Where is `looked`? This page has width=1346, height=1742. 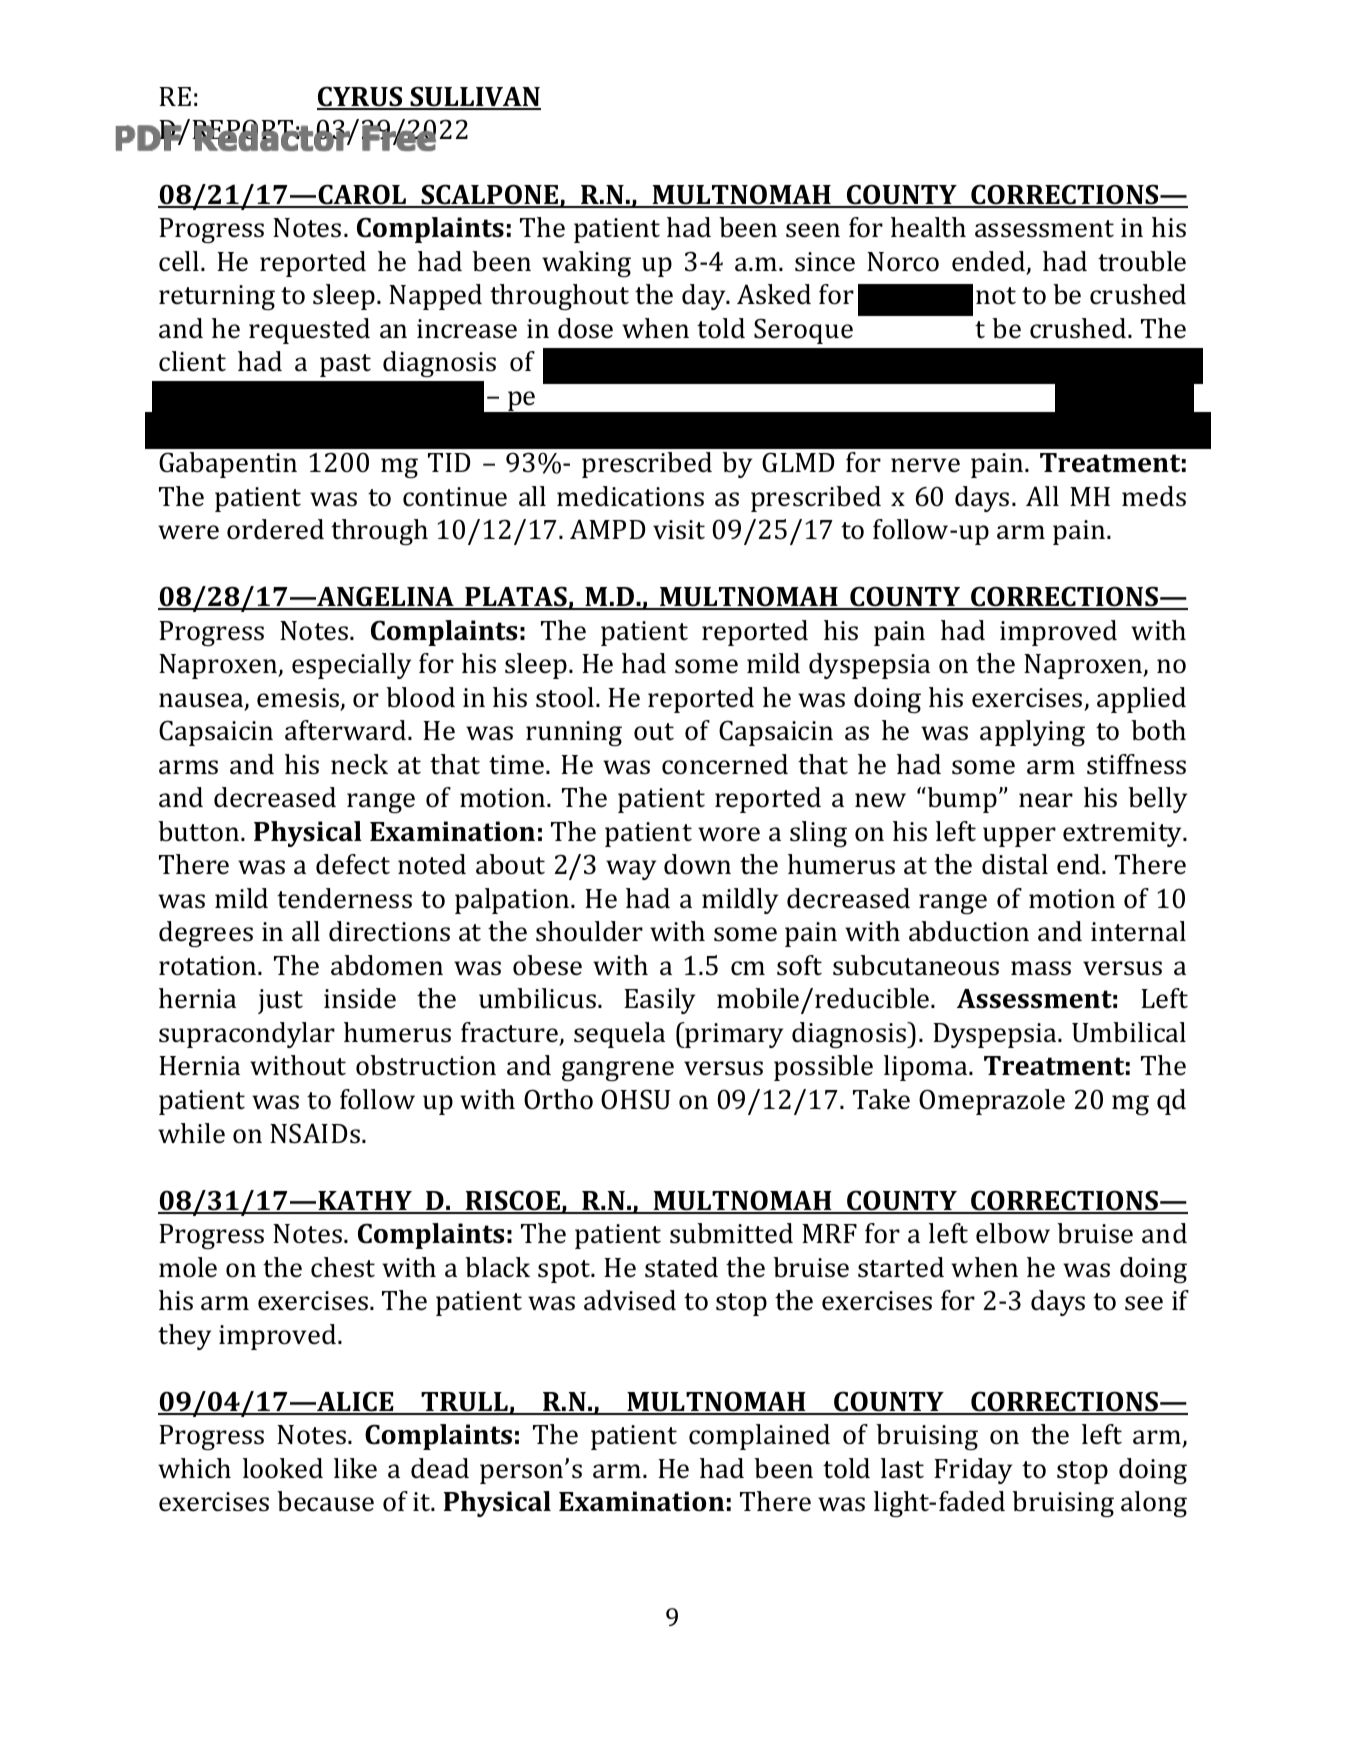
looked is located at coordinates (283, 1468).
